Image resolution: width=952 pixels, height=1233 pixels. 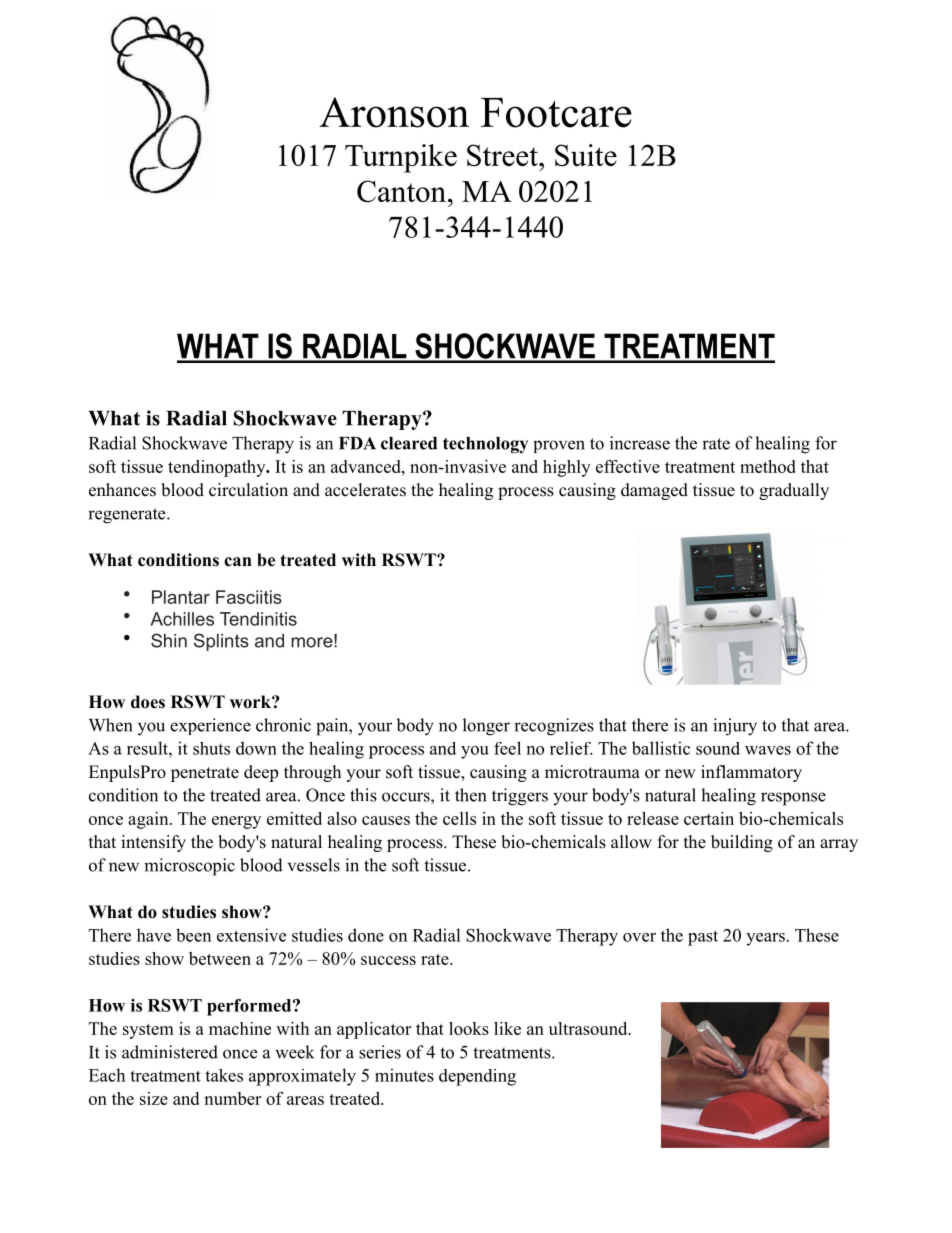 I want to click on feel, so click(x=507, y=748).
